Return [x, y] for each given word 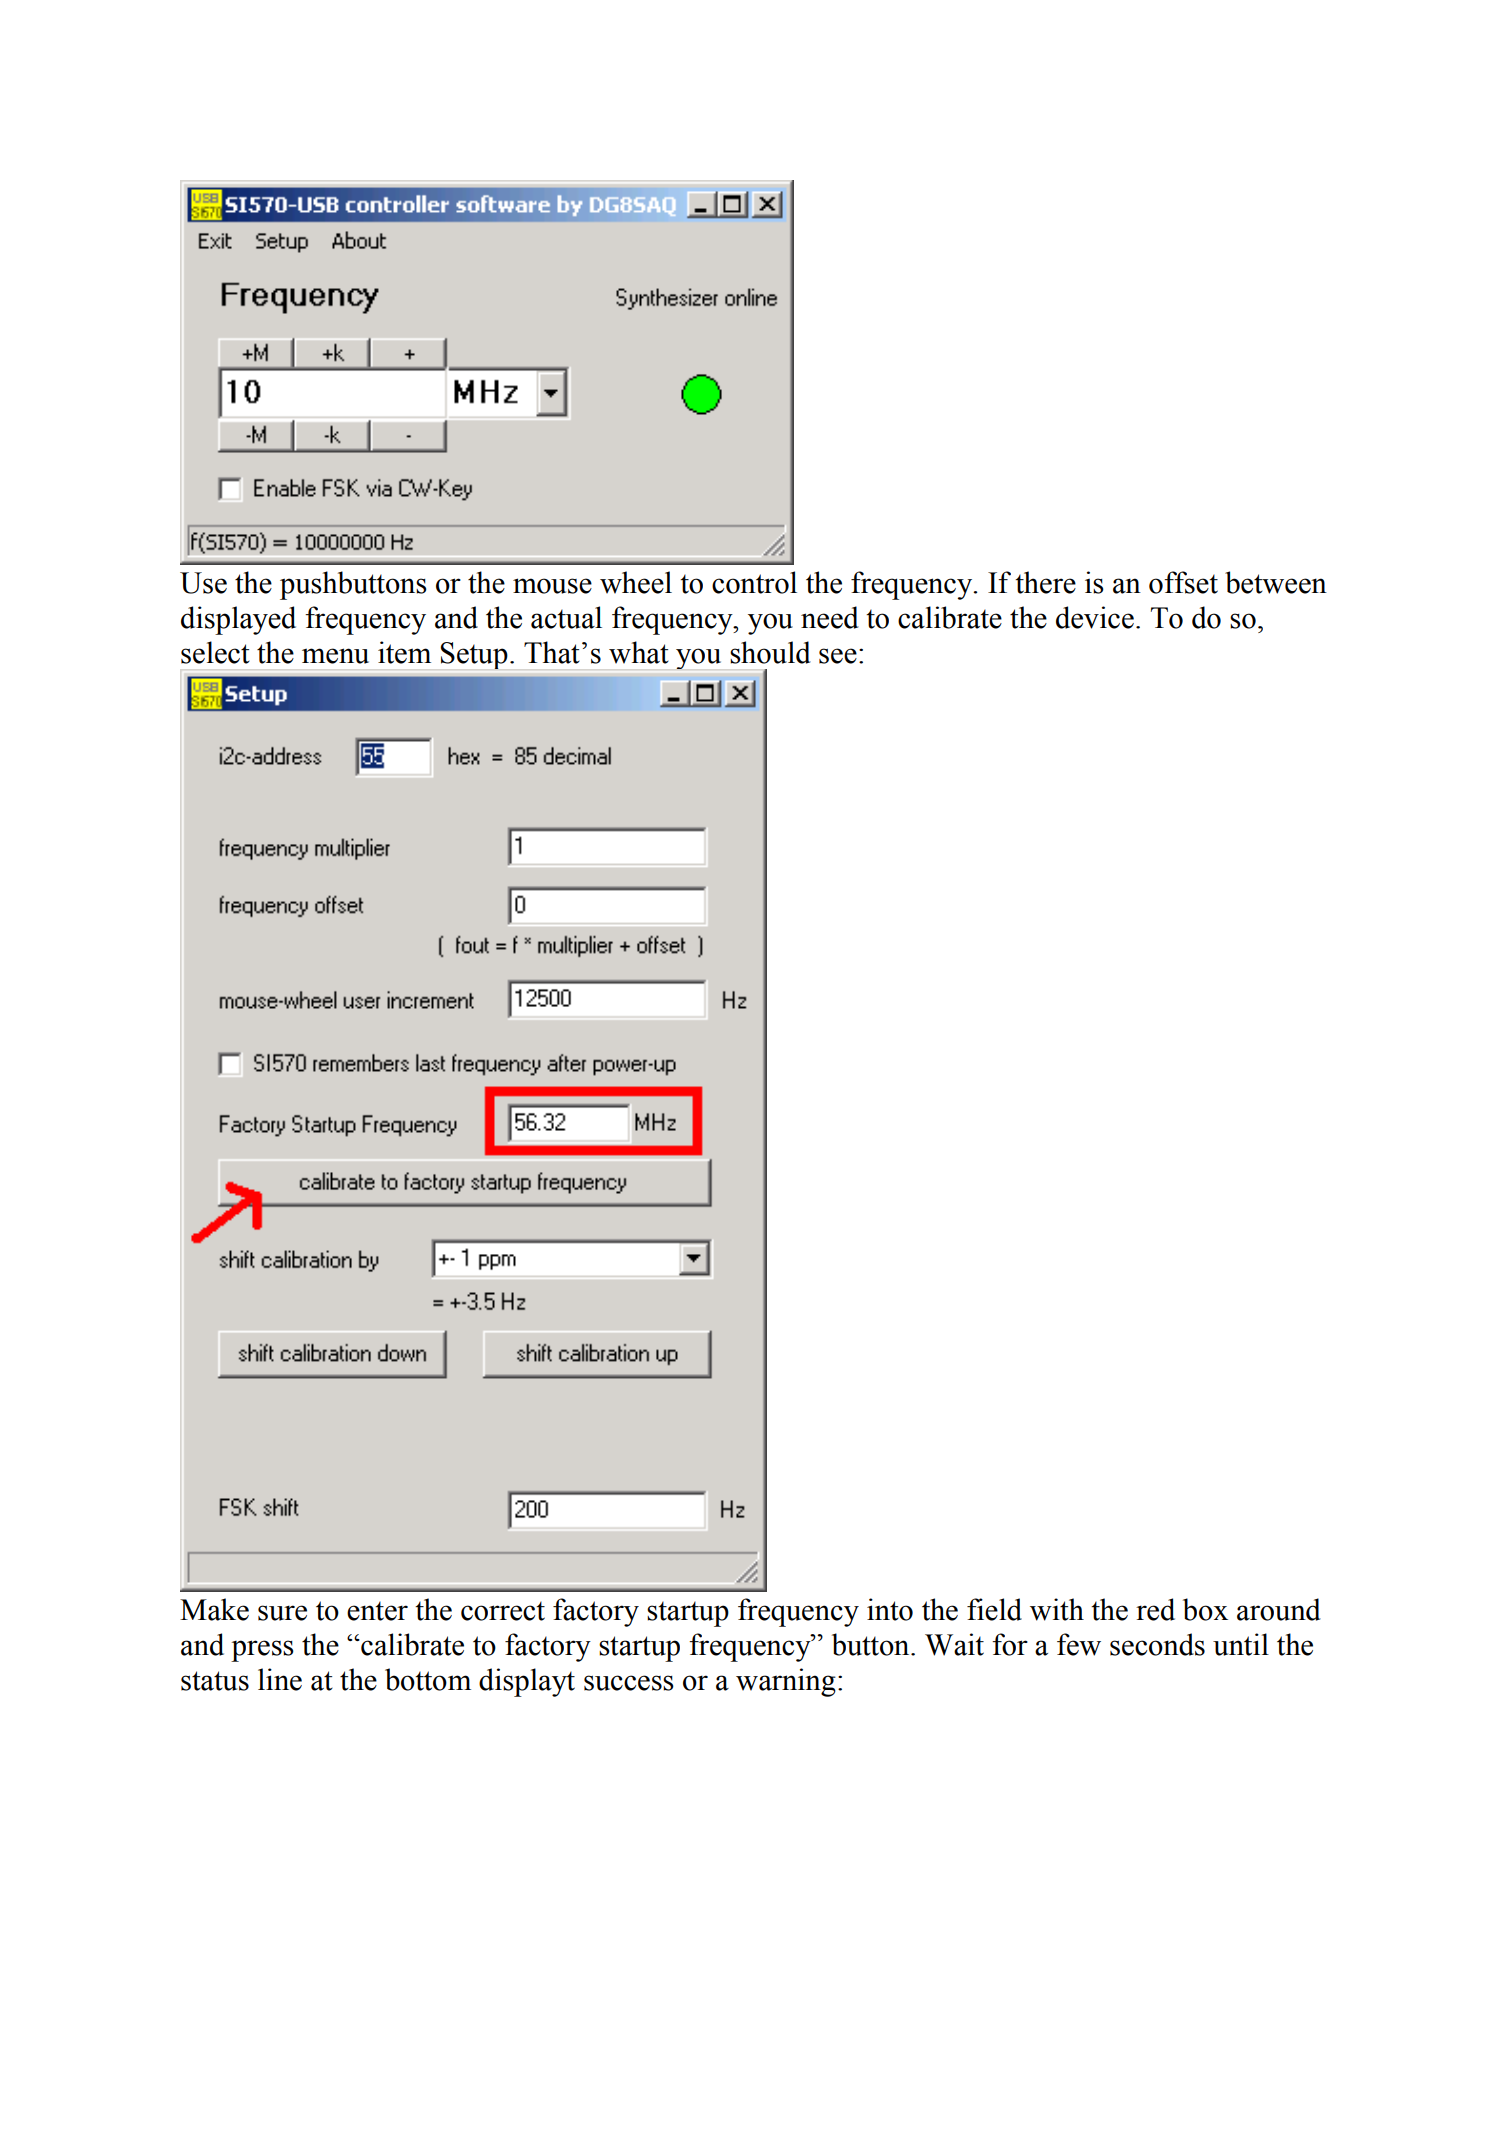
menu [335, 656]
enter [377, 1611]
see [838, 656]
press [262, 1651]
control [754, 582]
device [1095, 617]
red [1155, 1609]
